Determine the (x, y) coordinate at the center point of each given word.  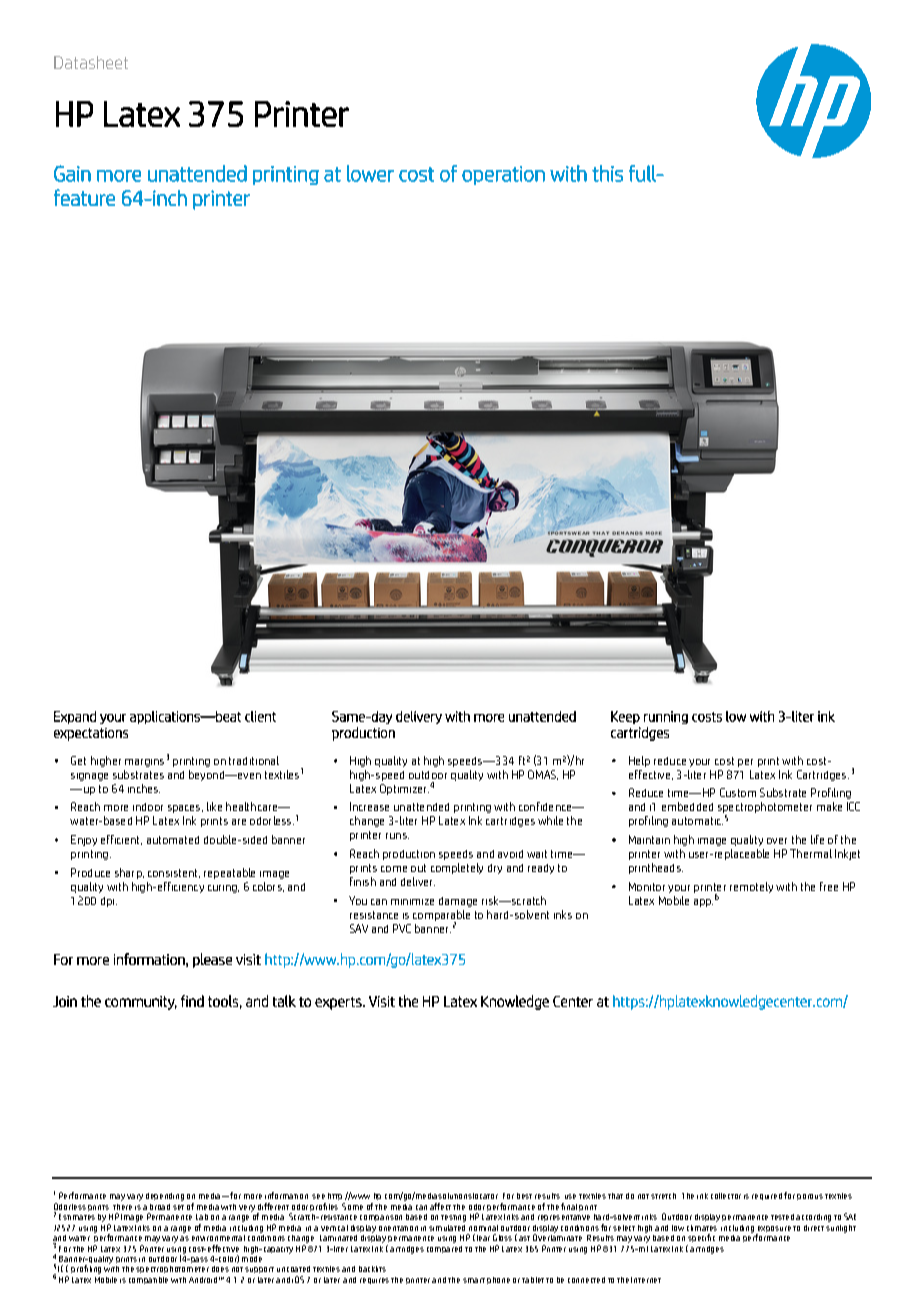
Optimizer (404, 789)
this (607, 173)
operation (503, 175)
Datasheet (91, 62)
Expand (75, 717)
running (666, 717)
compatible (148, 1280)
